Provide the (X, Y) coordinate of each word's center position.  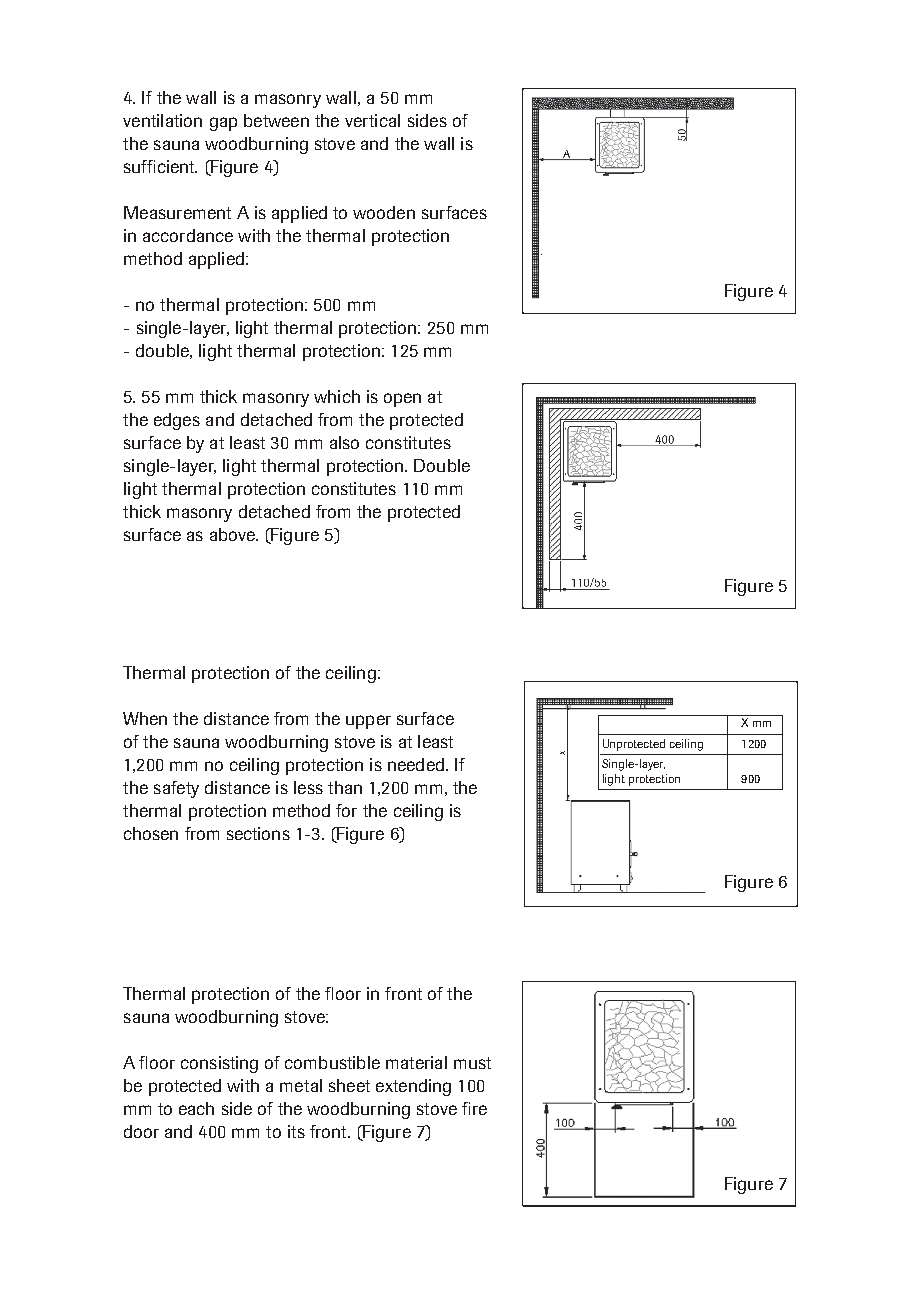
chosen (151, 833)
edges (177, 421)
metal (301, 1085)
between (276, 120)
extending (413, 1087)
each (196, 1108)
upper (368, 722)
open (402, 400)
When (145, 718)
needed (416, 764)
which (337, 396)
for (346, 810)
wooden (384, 212)
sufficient (160, 166)
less (308, 787)
